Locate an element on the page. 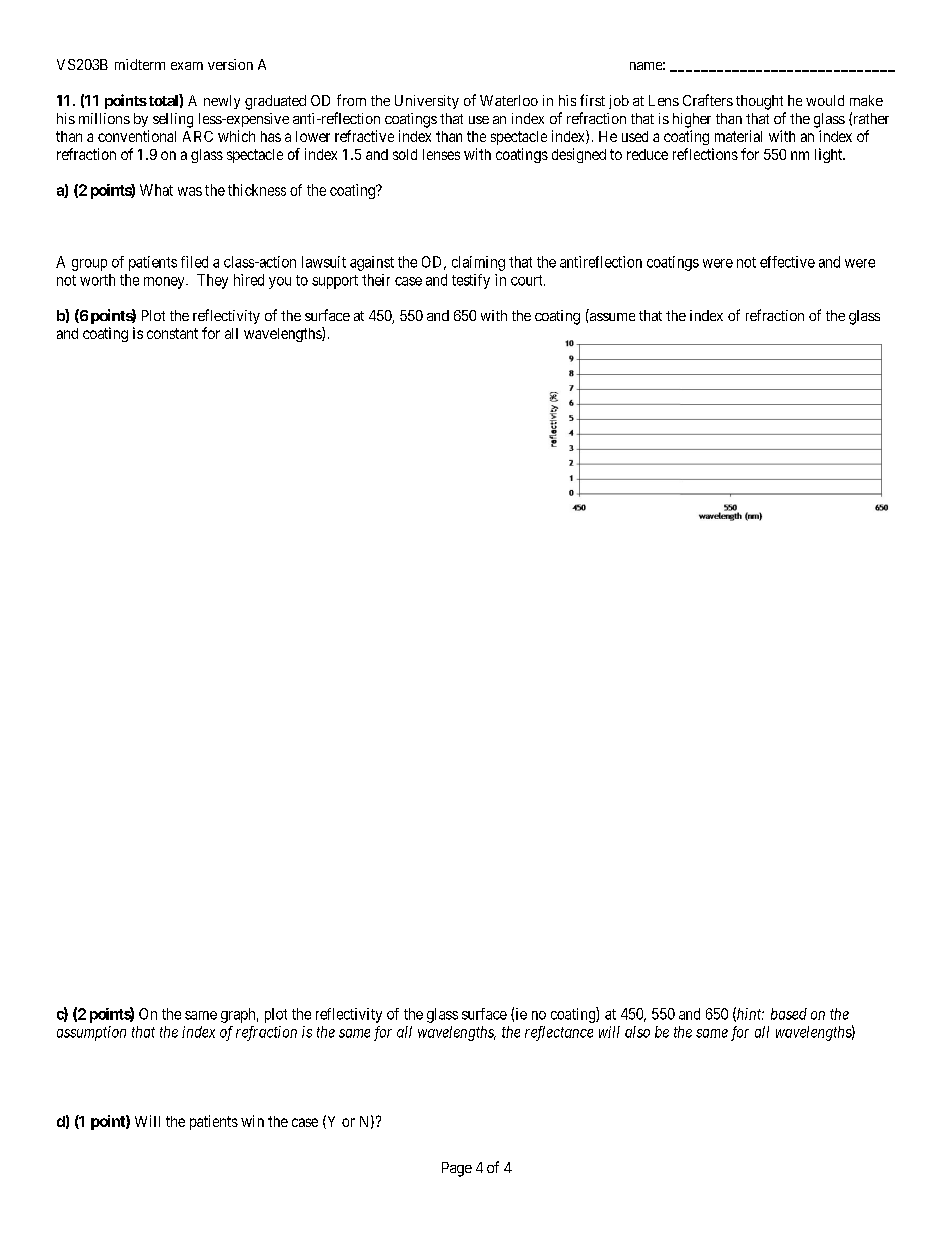 The height and width of the image is (1233, 952). testify is located at coordinates (471, 281).
